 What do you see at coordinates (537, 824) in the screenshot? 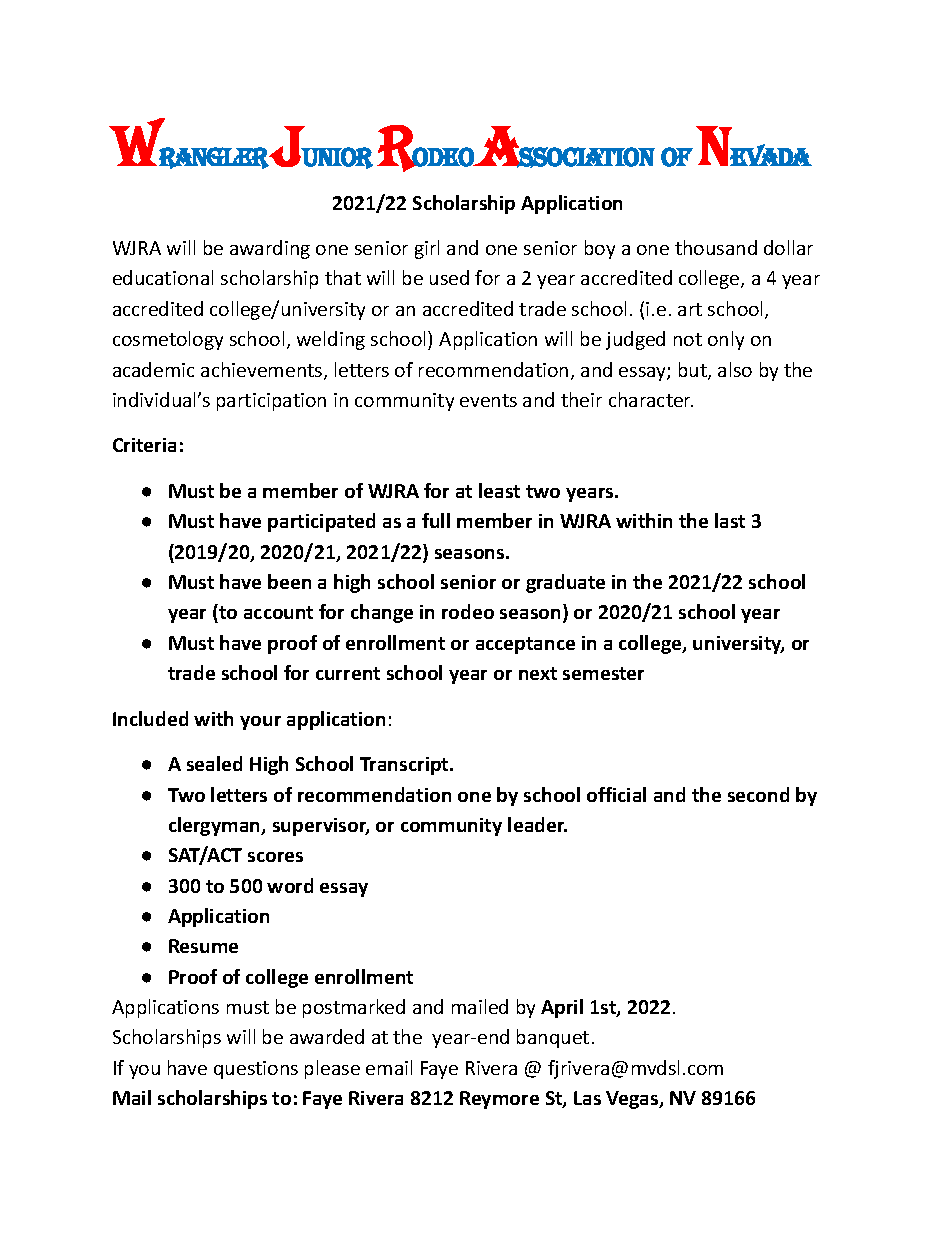
I see `leader` at bounding box center [537, 824].
